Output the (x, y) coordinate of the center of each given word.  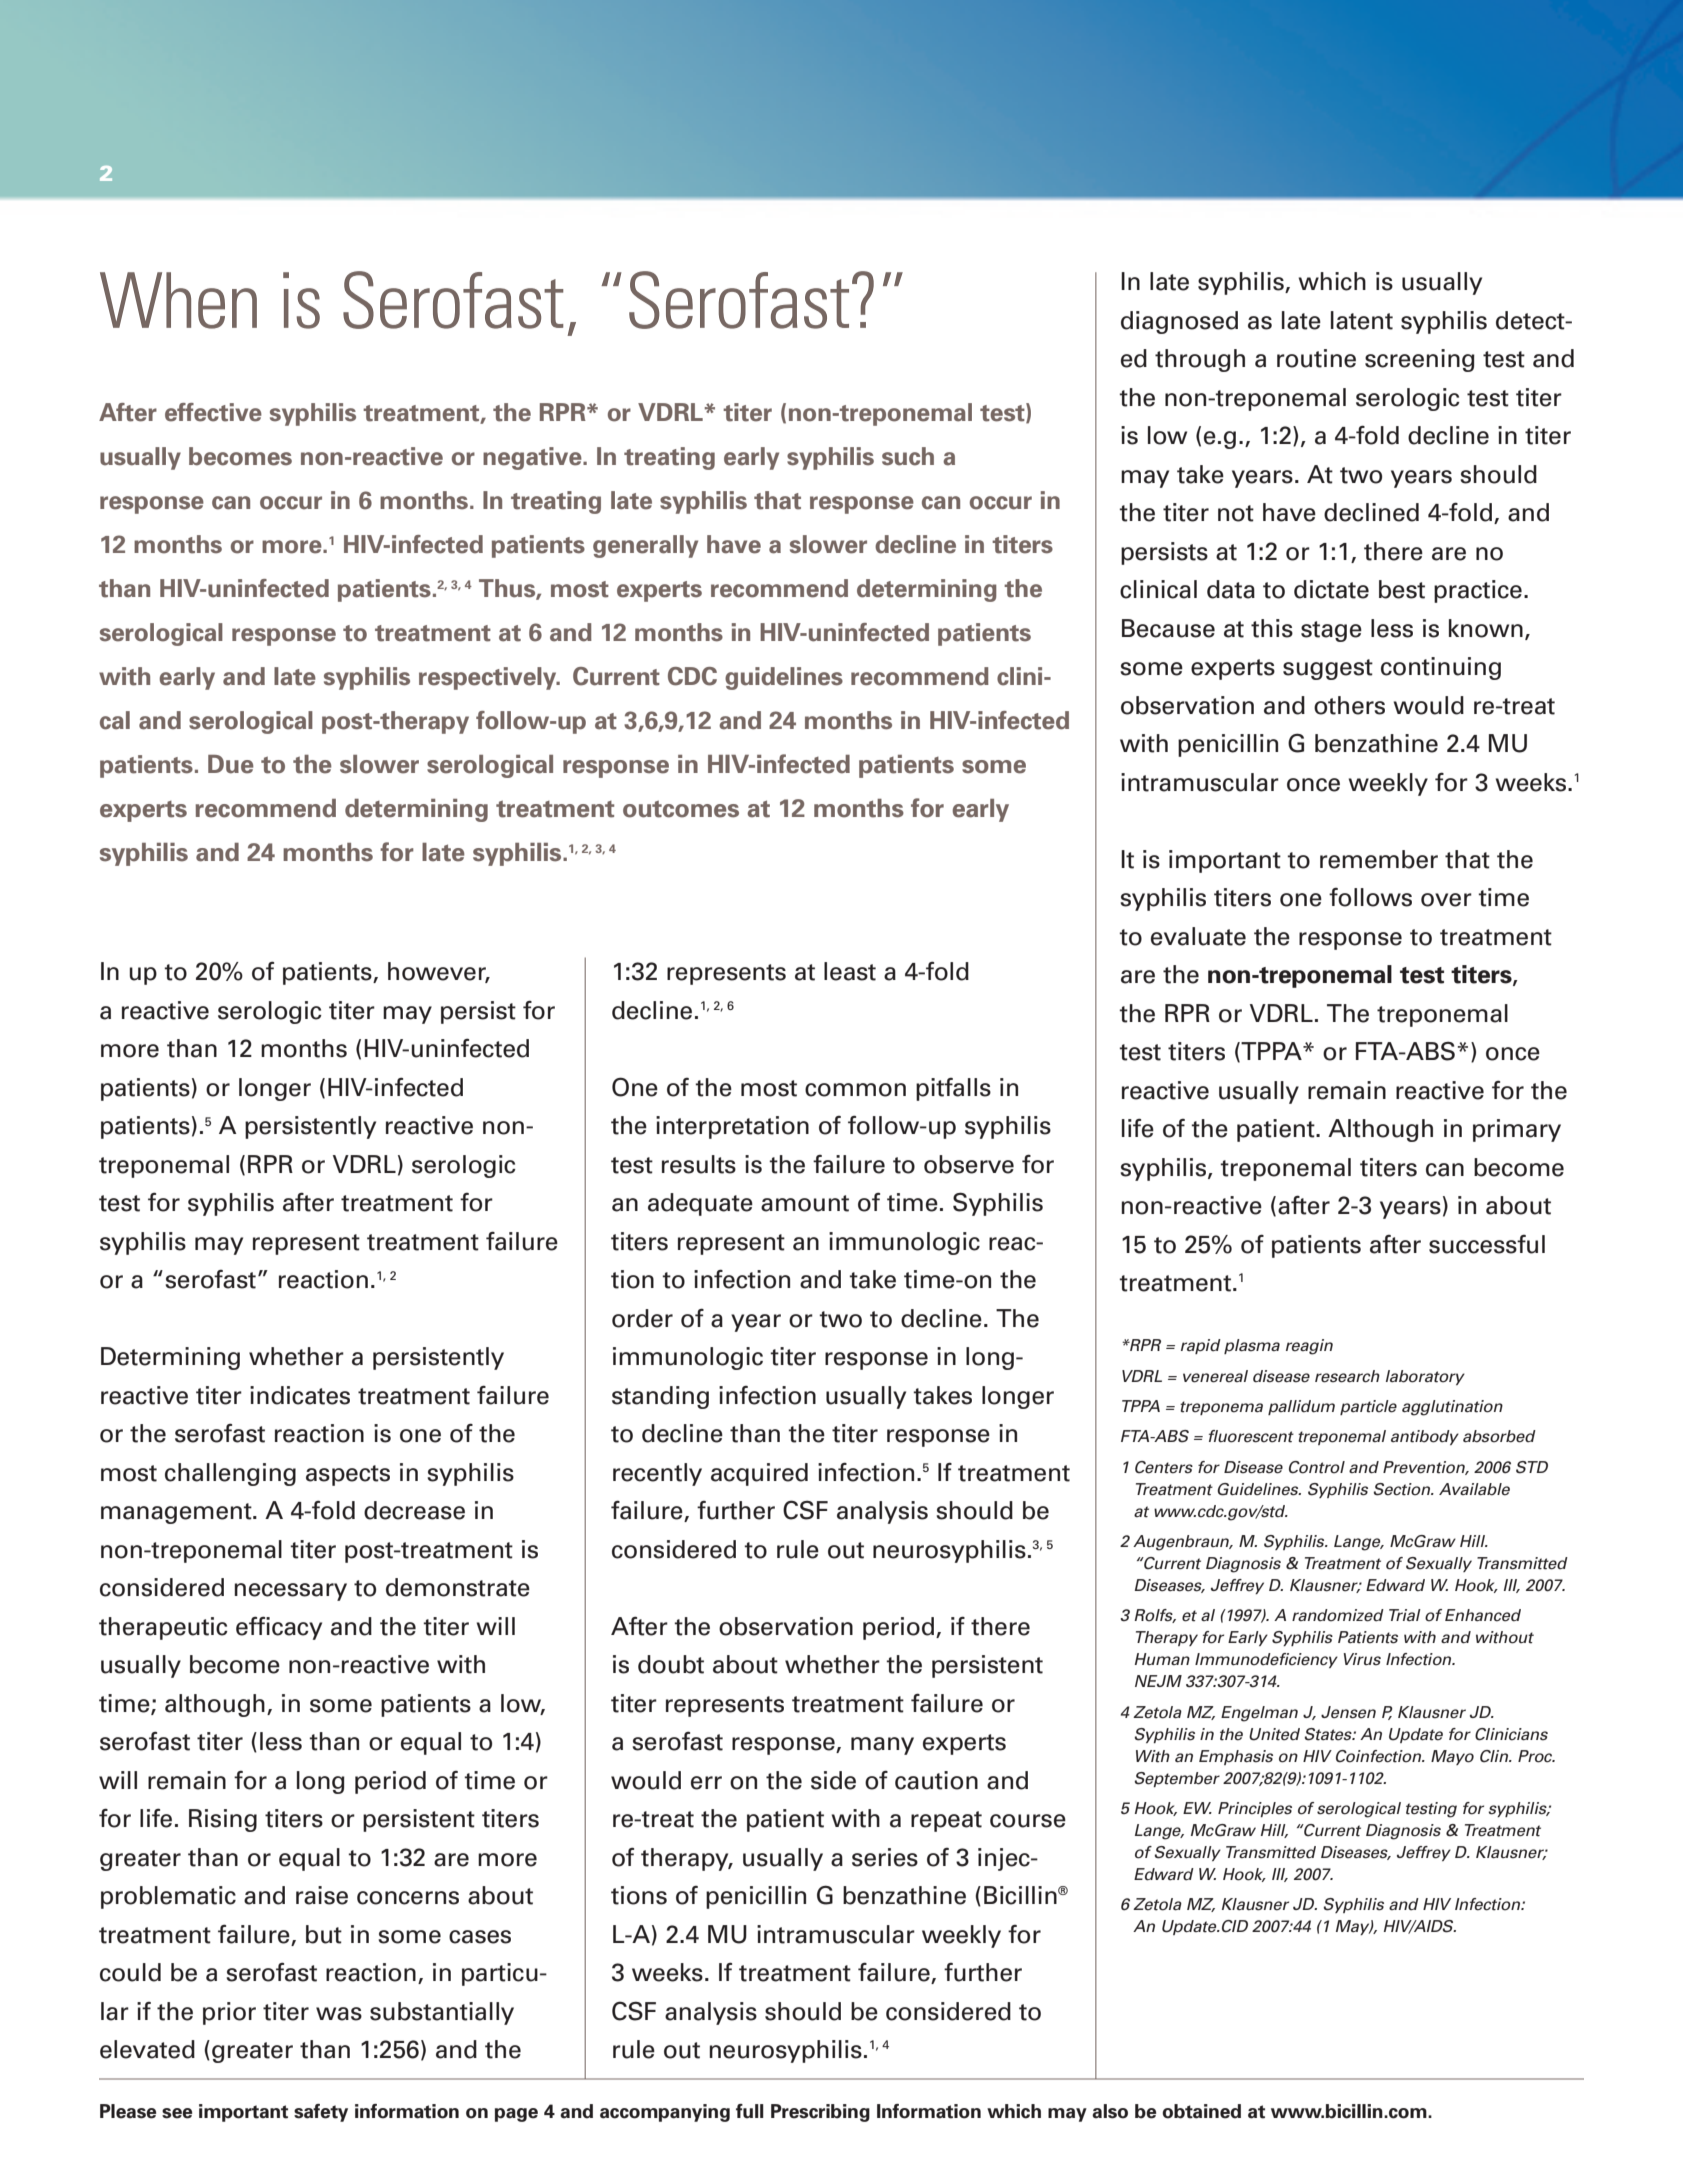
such (908, 456)
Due (231, 764)
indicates (300, 1395)
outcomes (681, 809)
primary (1517, 1130)
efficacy (279, 1628)
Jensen (1348, 1712)
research (1347, 1376)
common (855, 1090)
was (339, 2014)
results (699, 1164)
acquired (759, 1474)
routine (1316, 358)
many (882, 1746)
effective (213, 412)
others (1349, 705)
